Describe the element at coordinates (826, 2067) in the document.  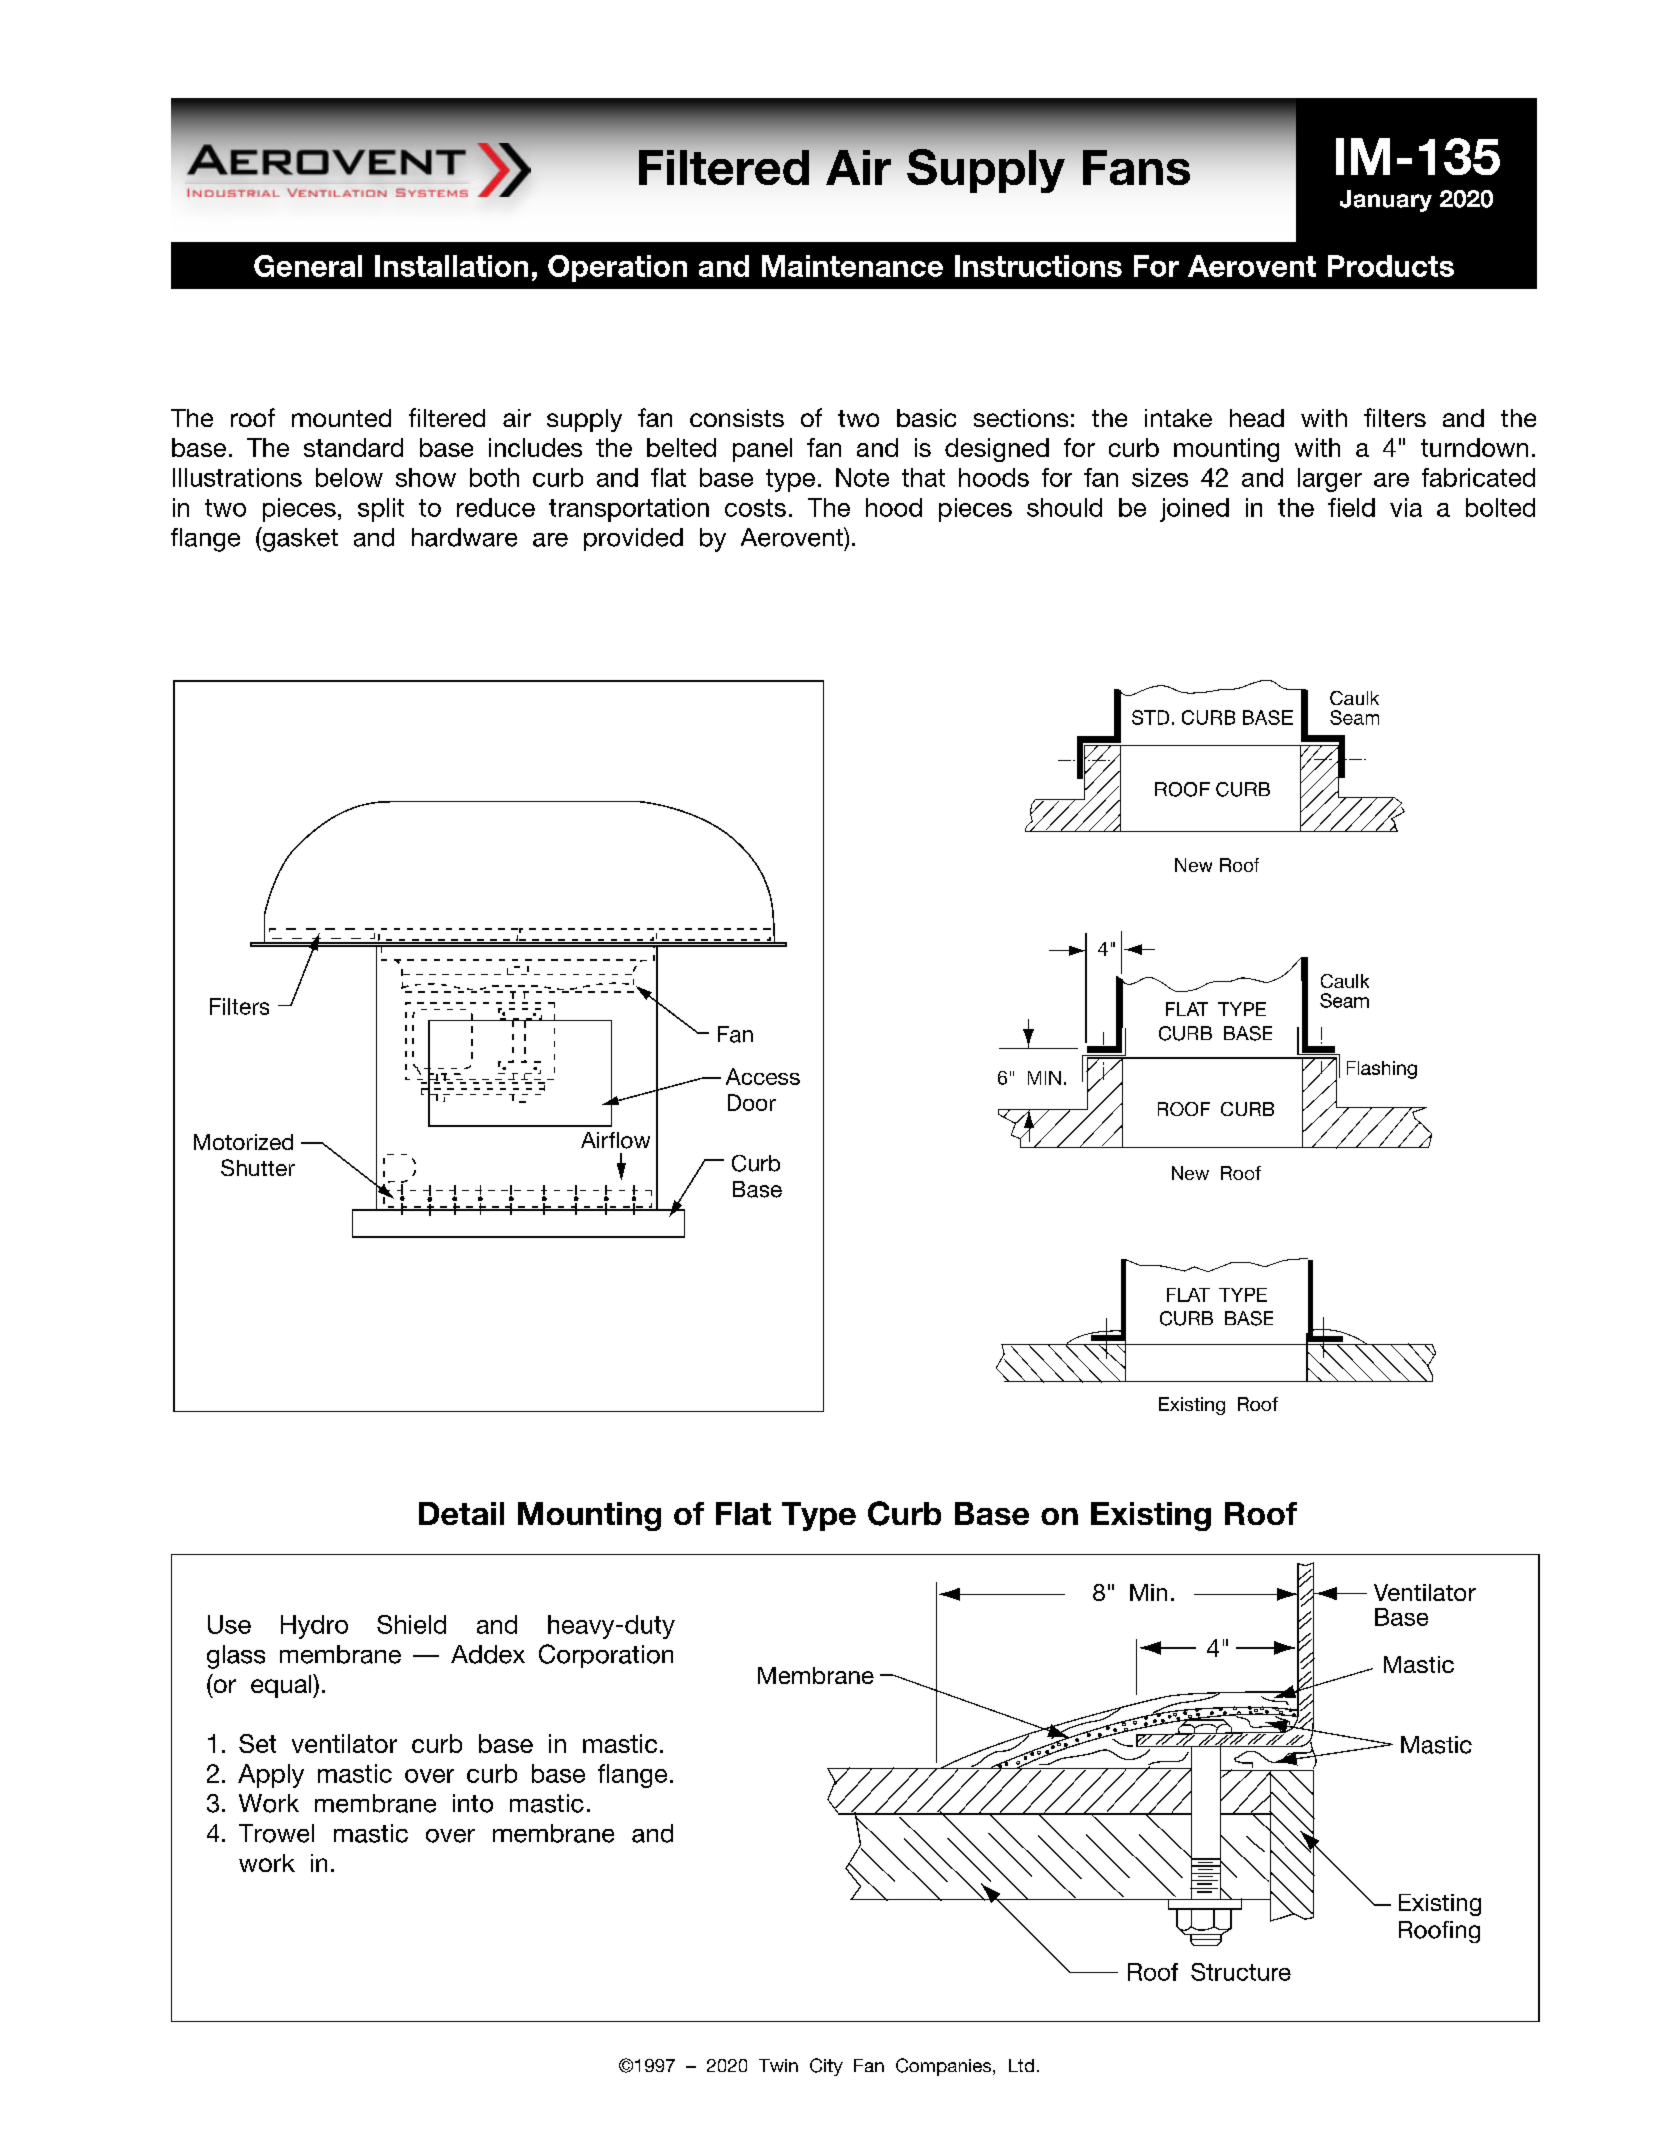
I see `City` at that location.
